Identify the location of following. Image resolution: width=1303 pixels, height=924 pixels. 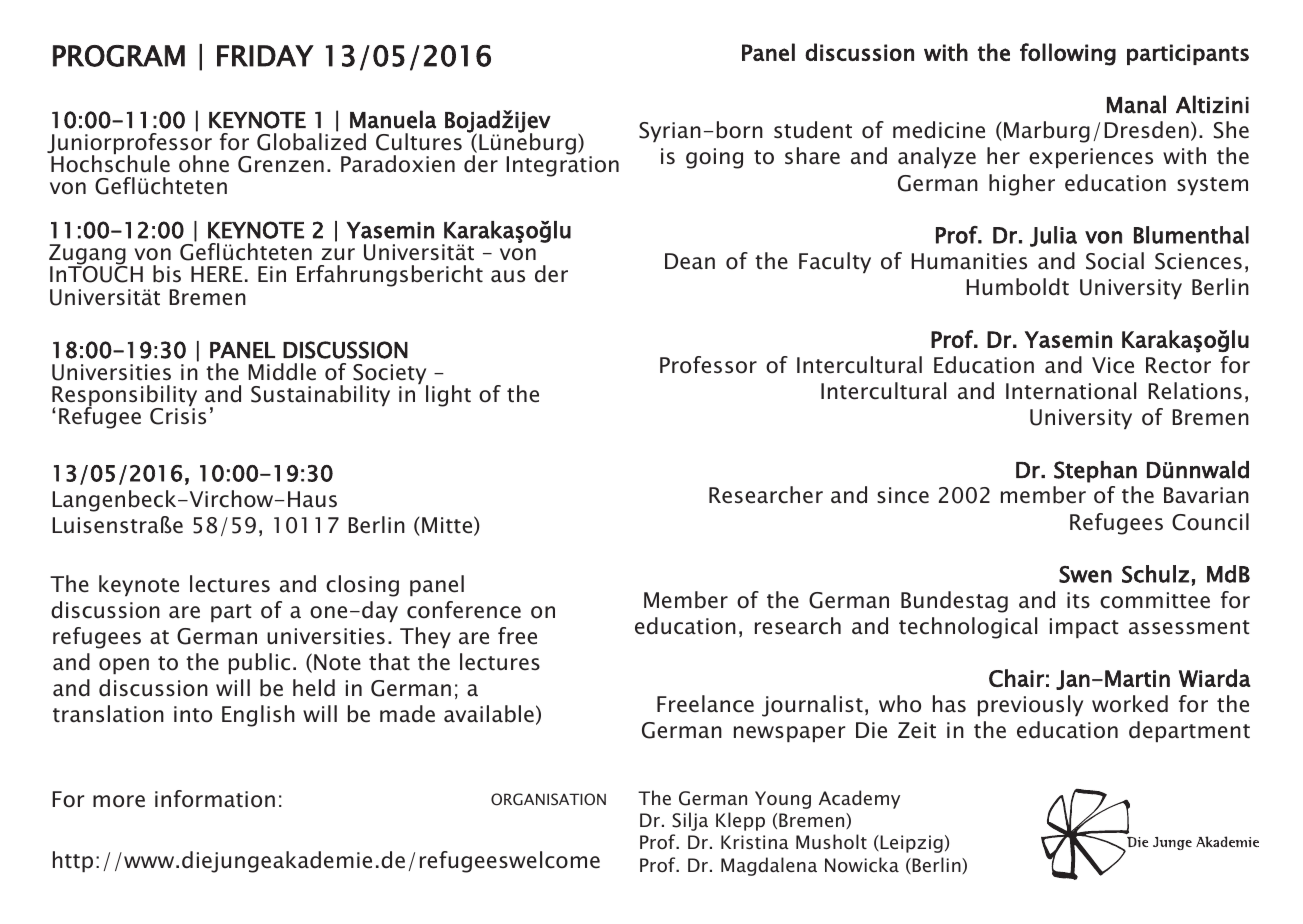
(1068, 54).
